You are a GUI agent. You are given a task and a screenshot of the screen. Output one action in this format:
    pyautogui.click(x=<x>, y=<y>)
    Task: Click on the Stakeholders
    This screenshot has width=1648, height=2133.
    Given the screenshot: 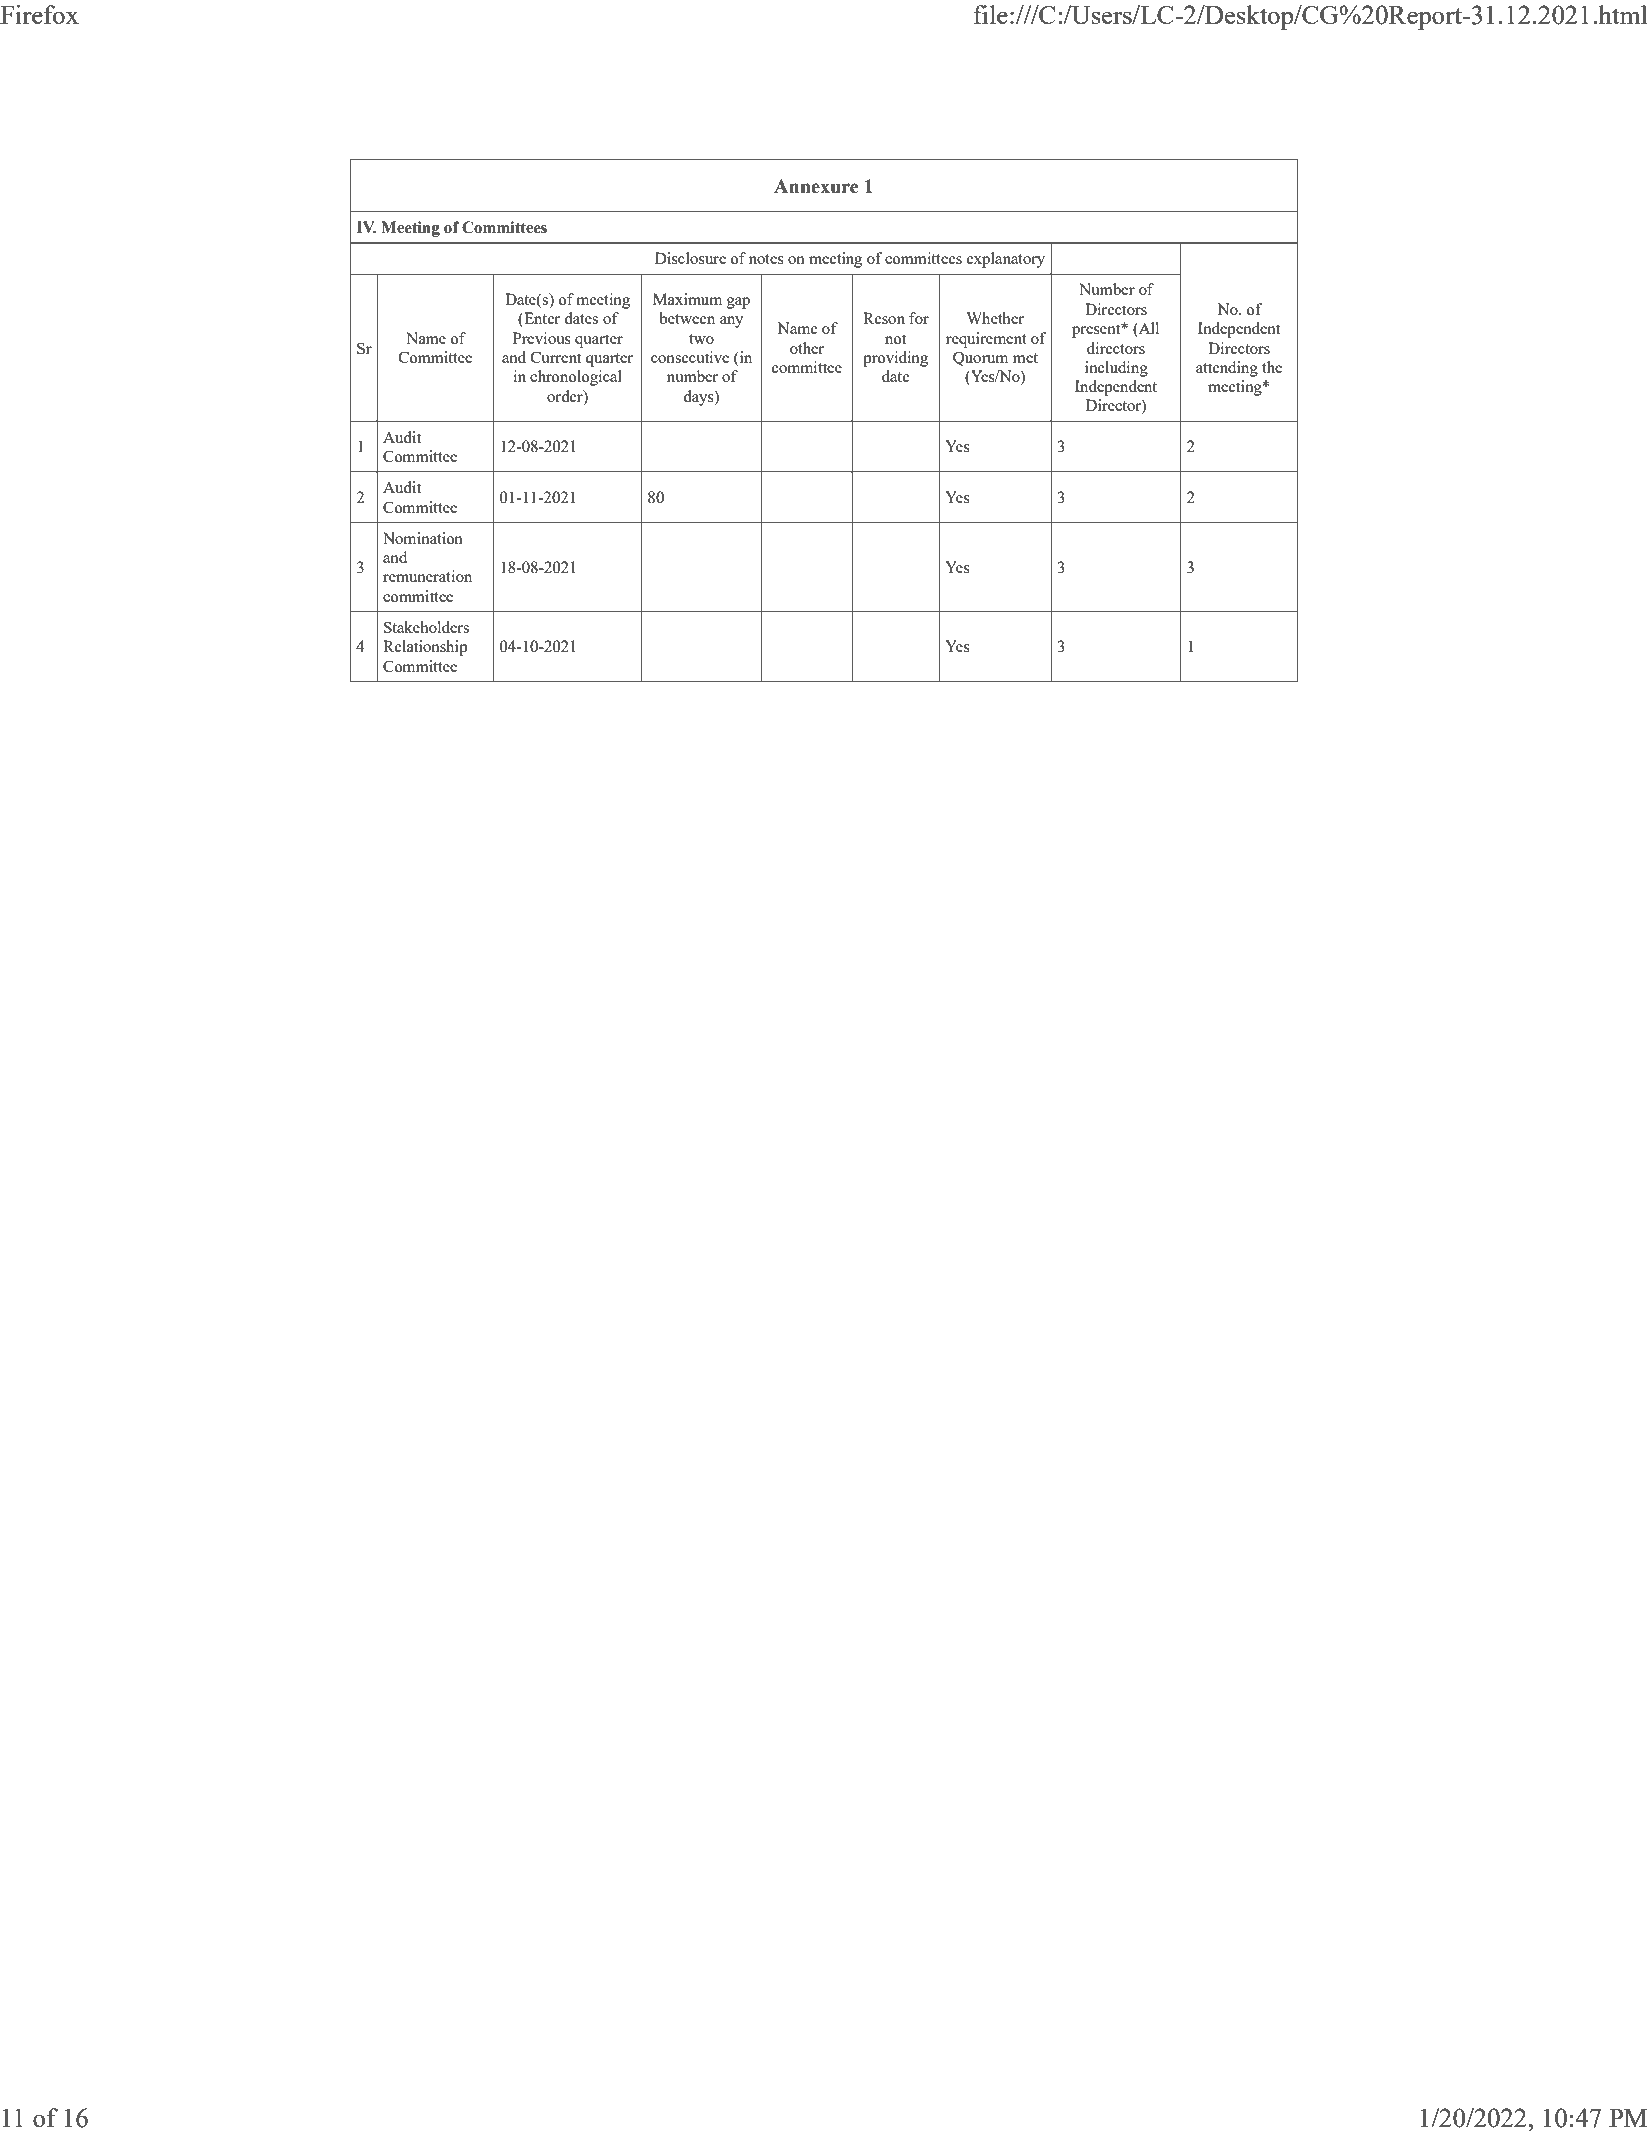 What is the action you would take?
    pyautogui.click(x=426, y=627)
